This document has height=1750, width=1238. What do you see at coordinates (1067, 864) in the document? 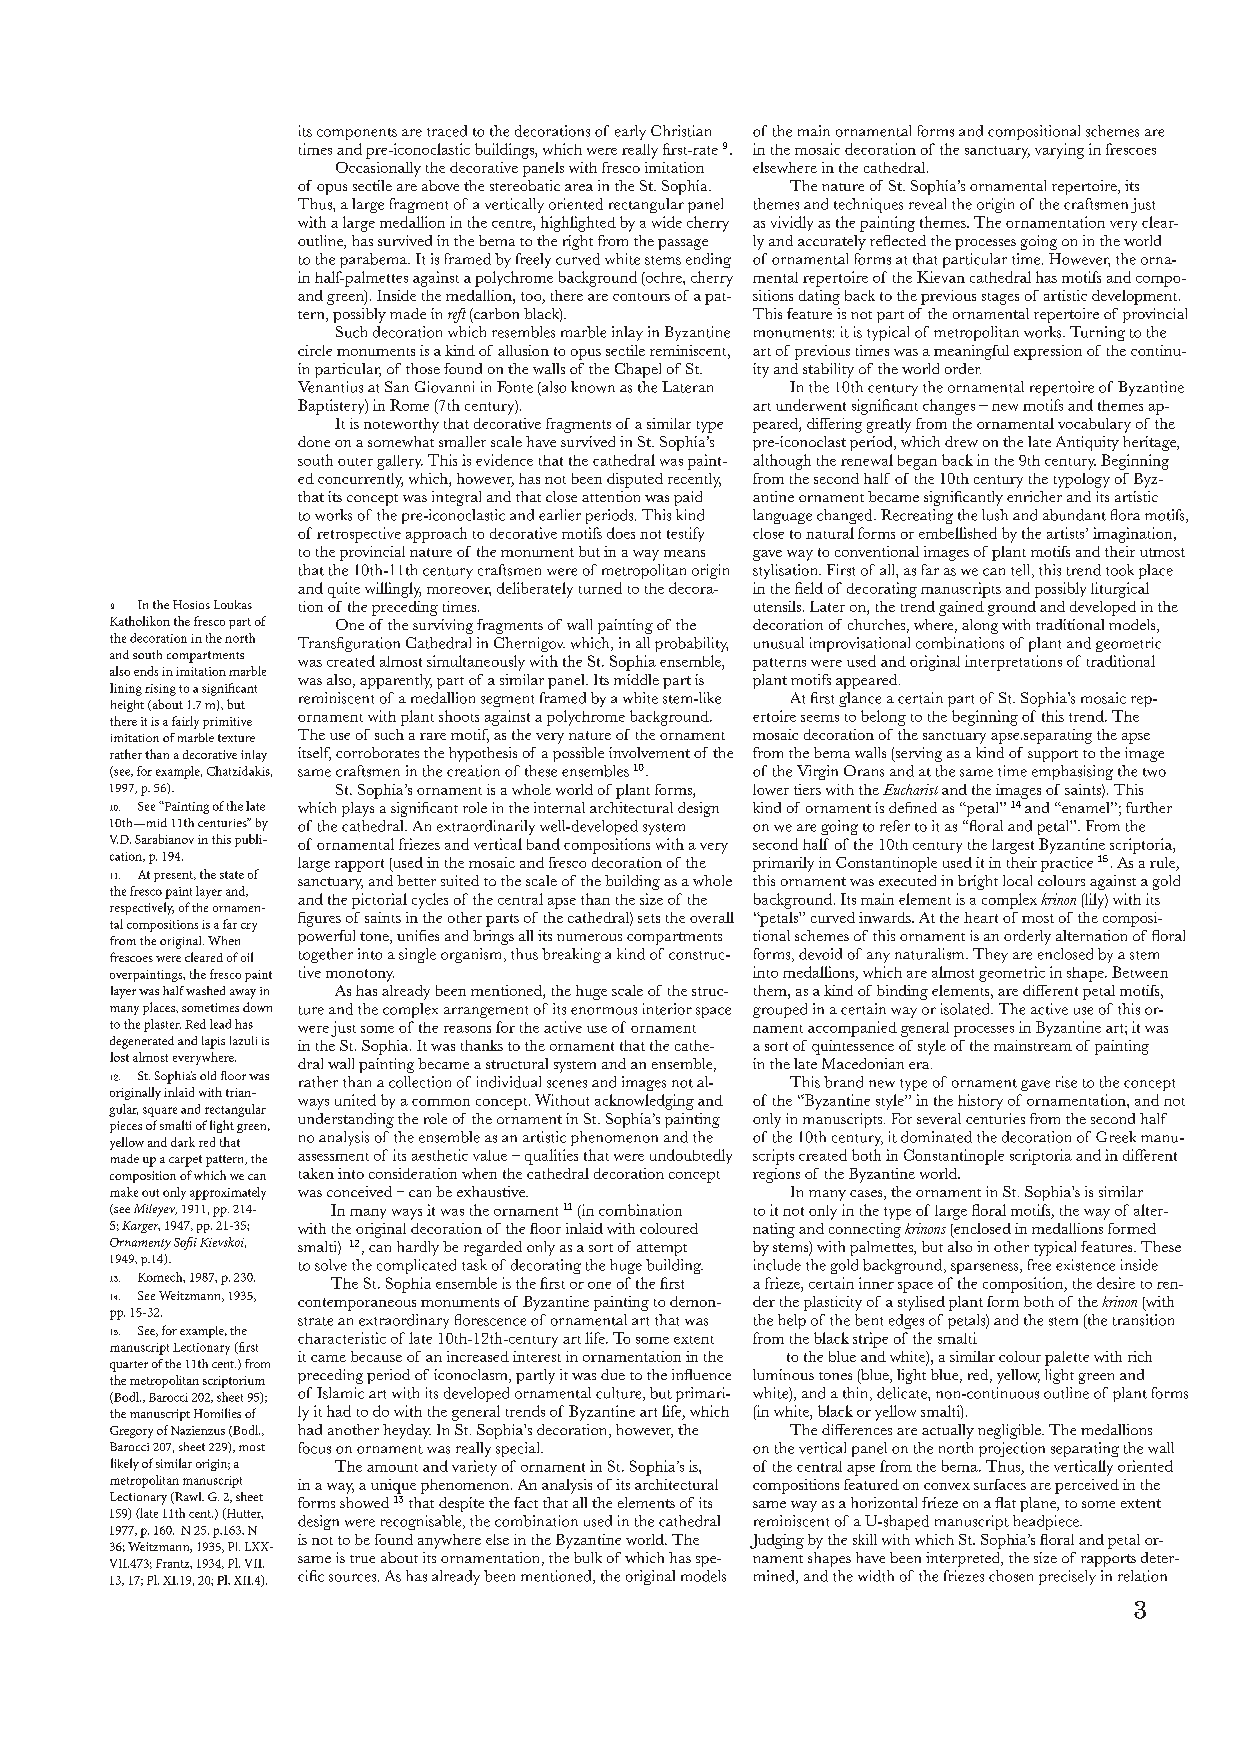
I see `practice` at bounding box center [1067, 864].
